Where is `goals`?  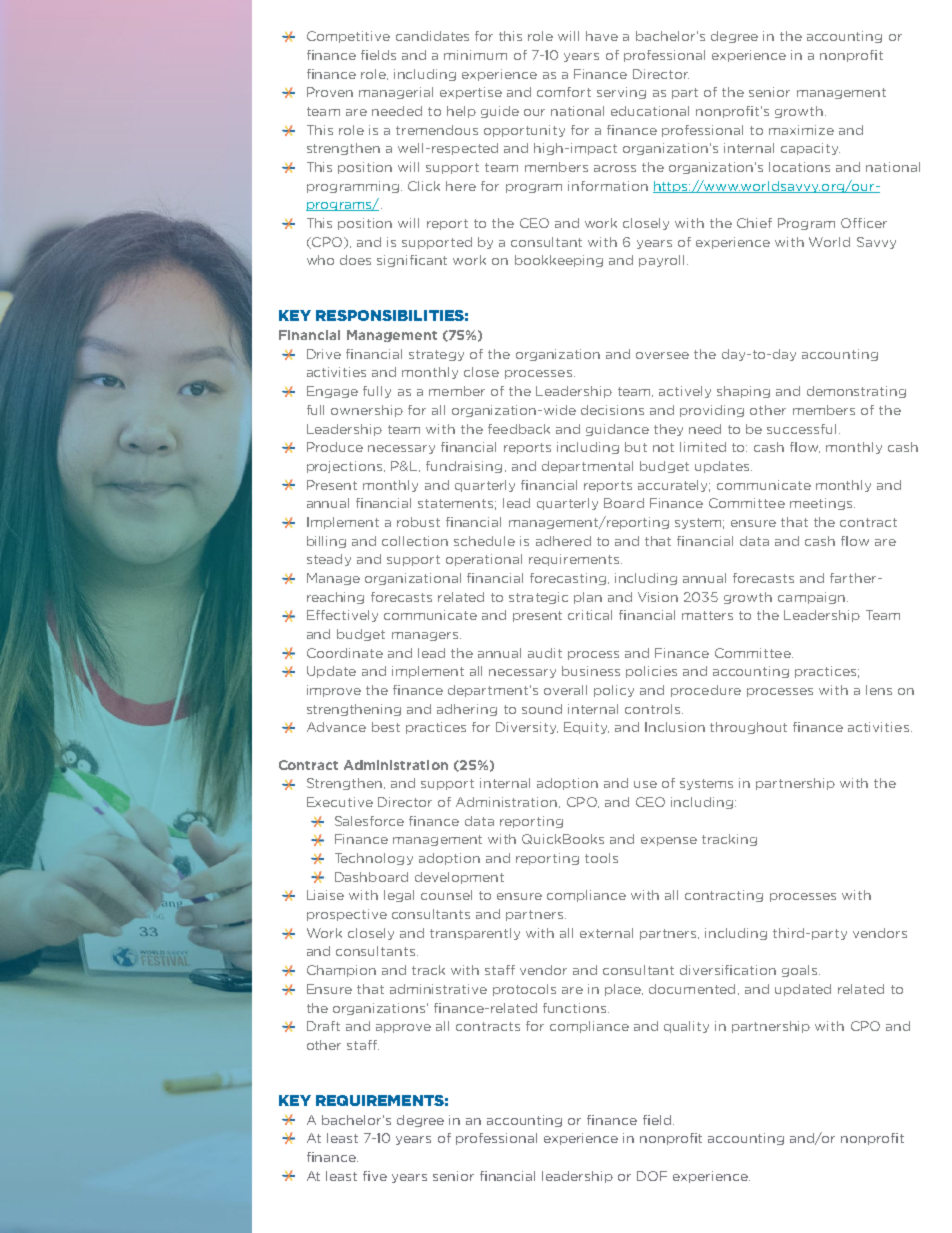 goals is located at coordinates (801, 971).
